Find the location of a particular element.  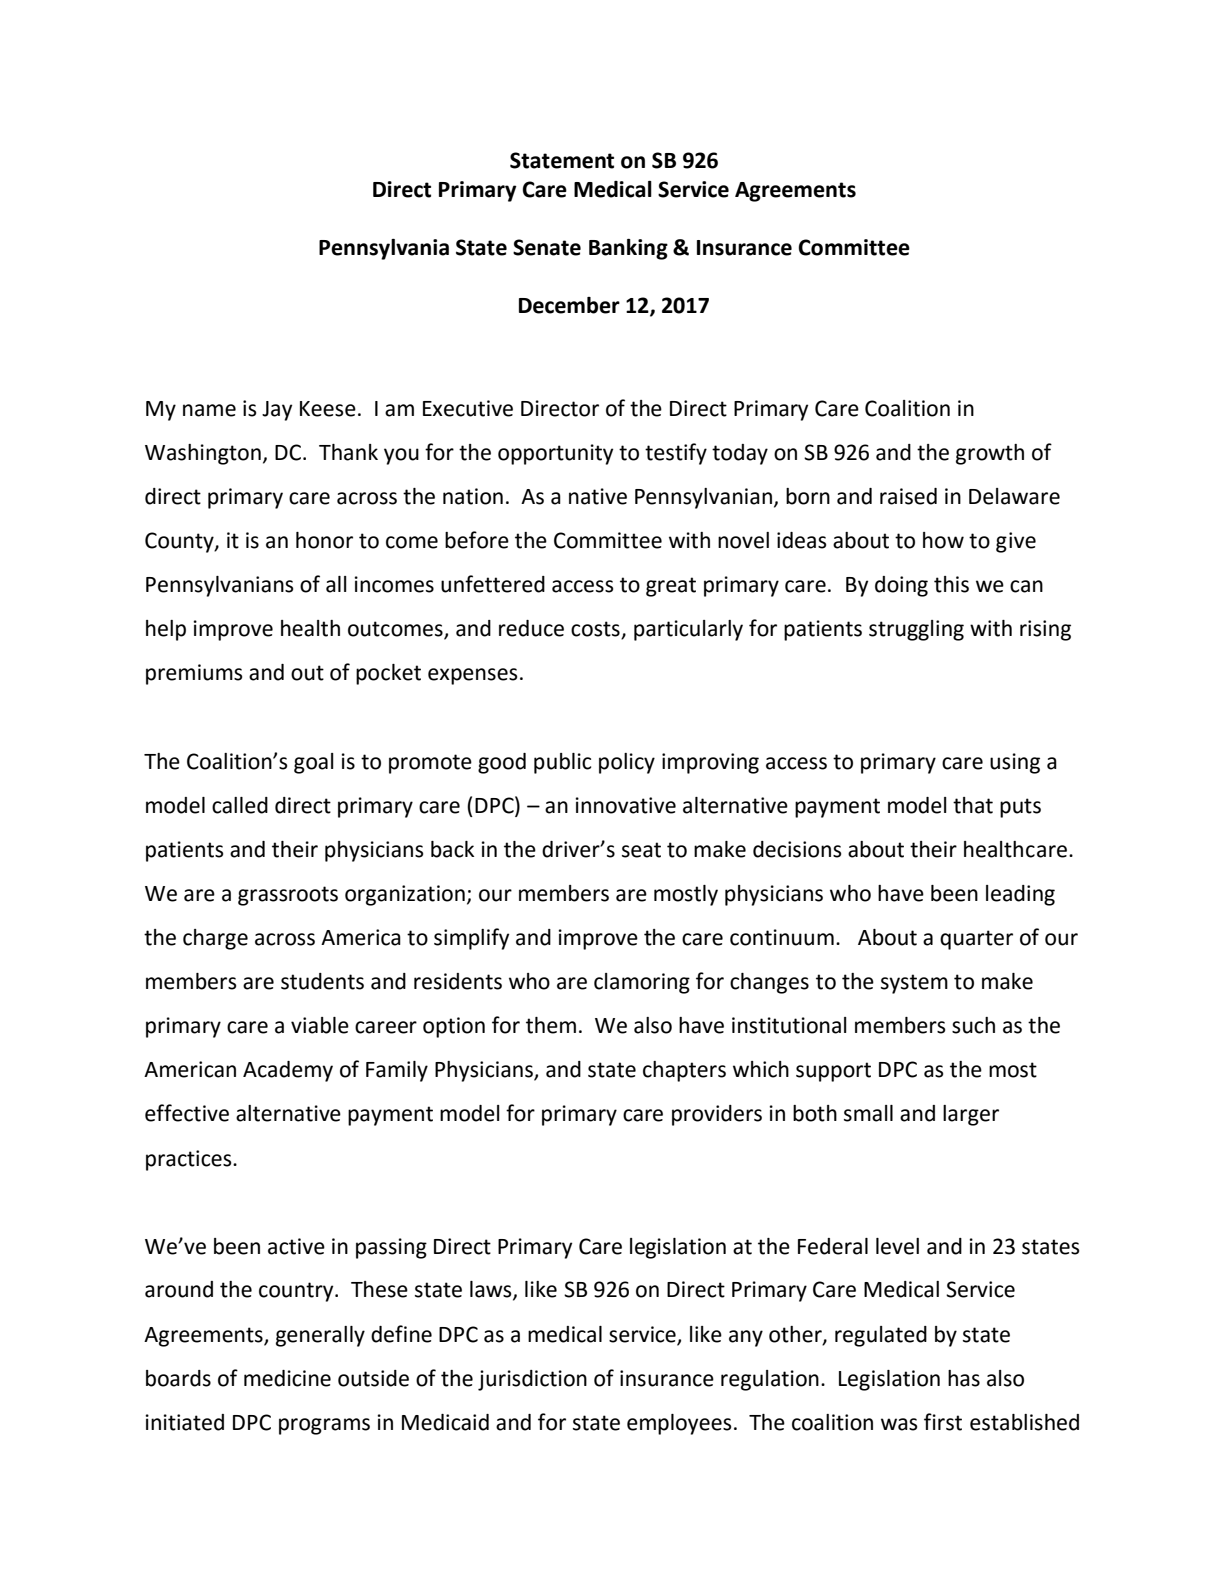

that is located at coordinates (973, 805).
